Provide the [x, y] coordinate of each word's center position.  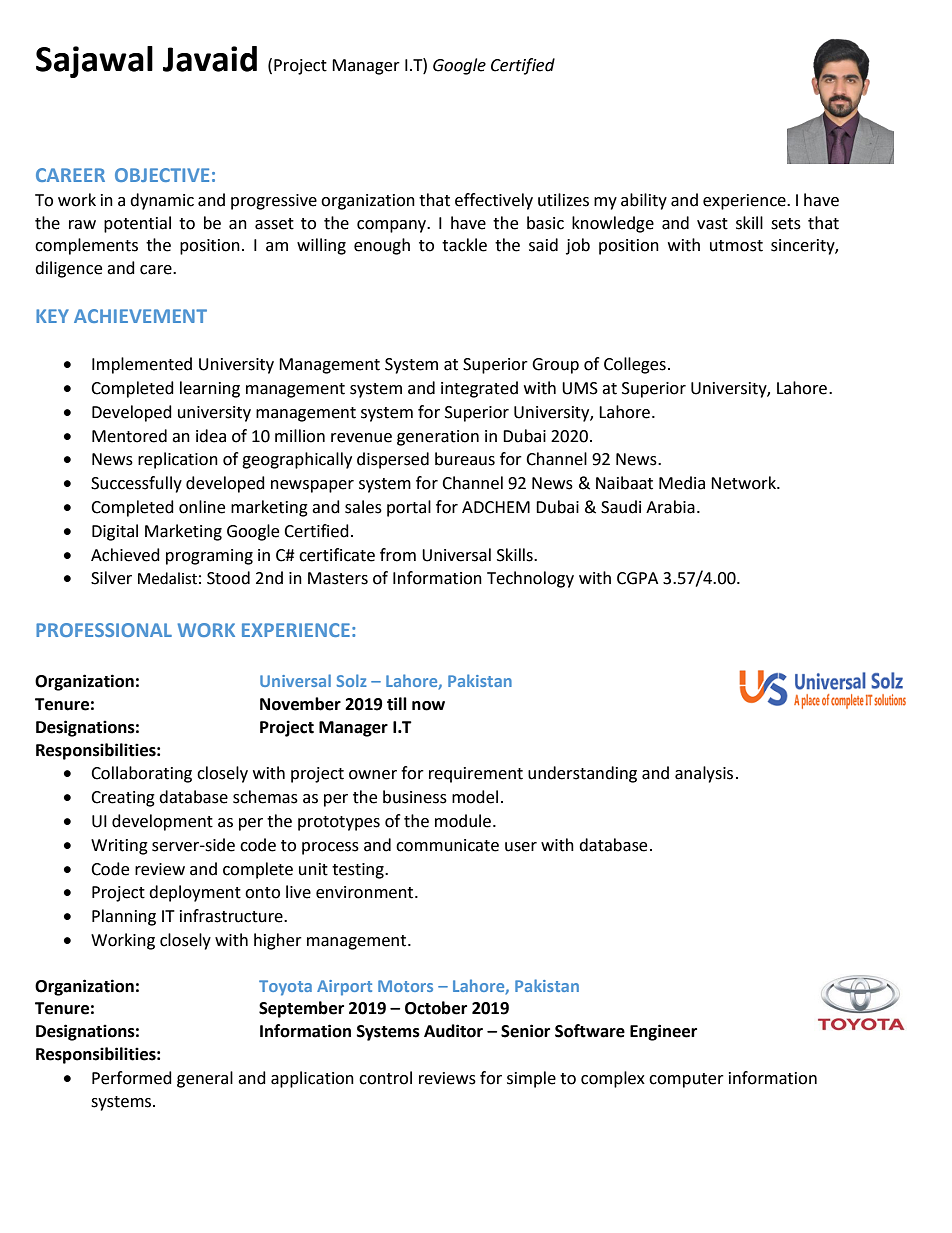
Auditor [453, 1031]
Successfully [136, 484]
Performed [132, 1078]
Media [682, 483]
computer [686, 1080]
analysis [704, 774]
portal [409, 508]
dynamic [162, 201]
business [415, 797]
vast [712, 224]
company [393, 226]
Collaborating [141, 774]
